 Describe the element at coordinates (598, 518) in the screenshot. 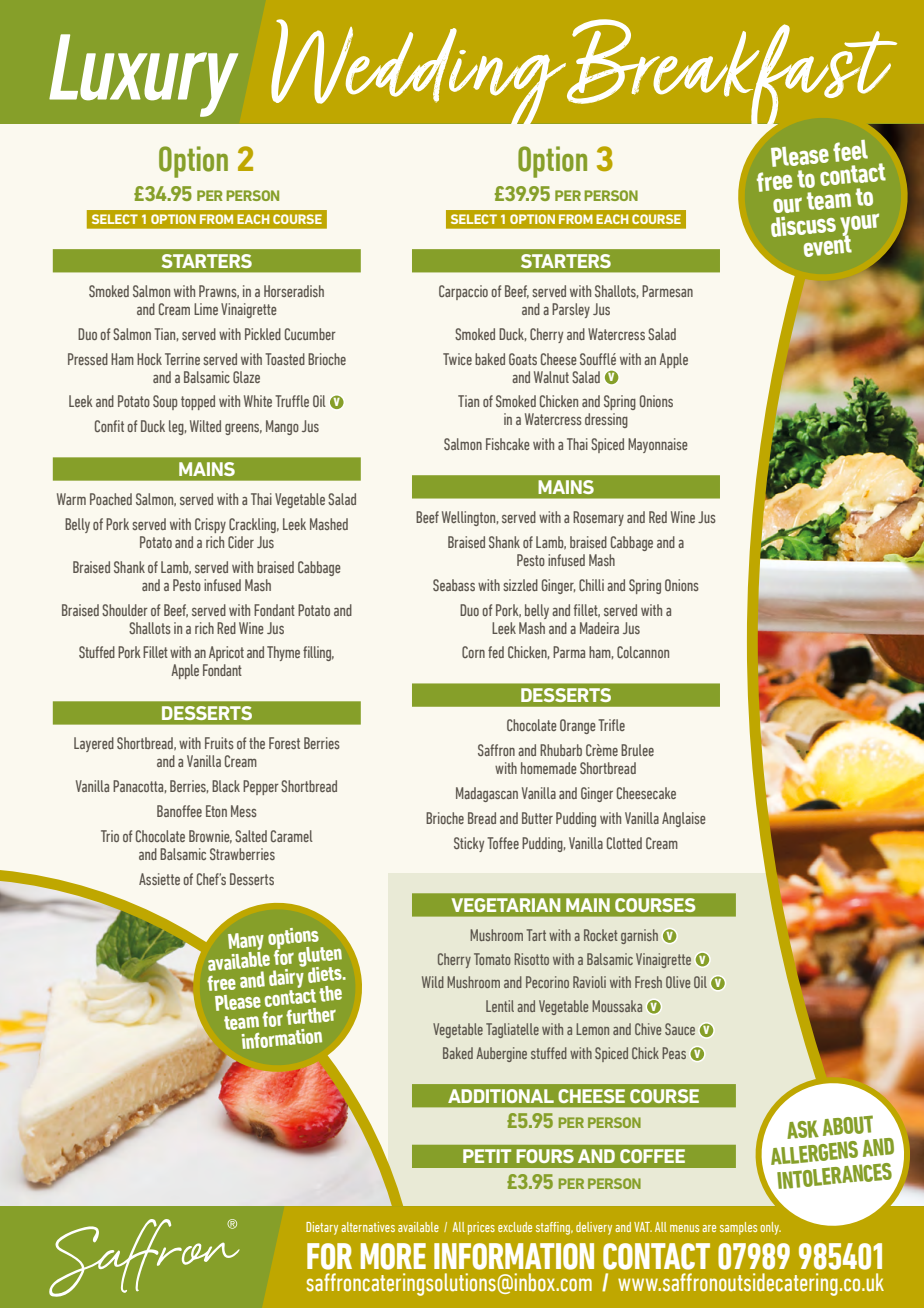

I see `Rosemary` at that location.
